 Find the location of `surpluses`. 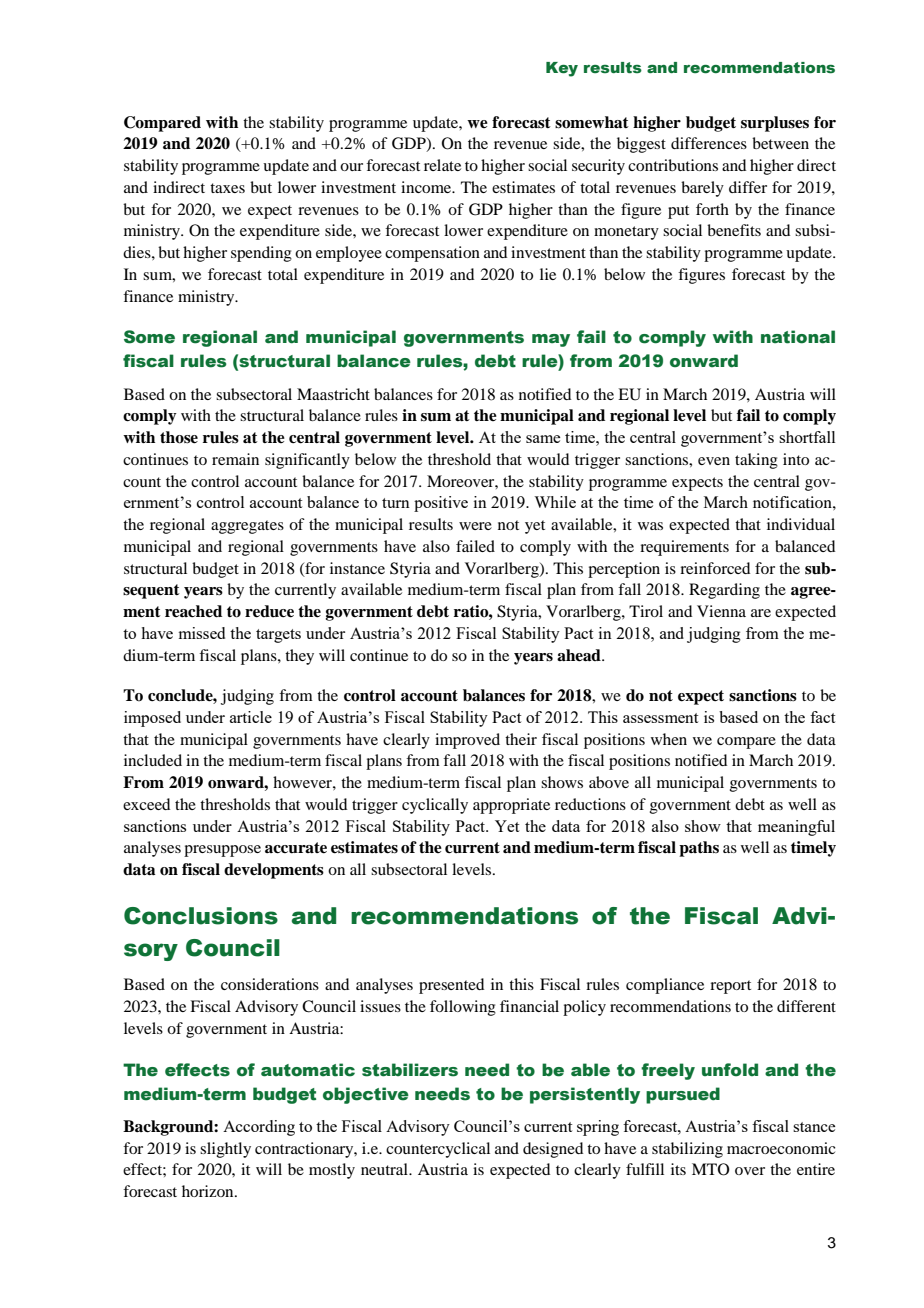

surpluses is located at coordinates (775, 124).
